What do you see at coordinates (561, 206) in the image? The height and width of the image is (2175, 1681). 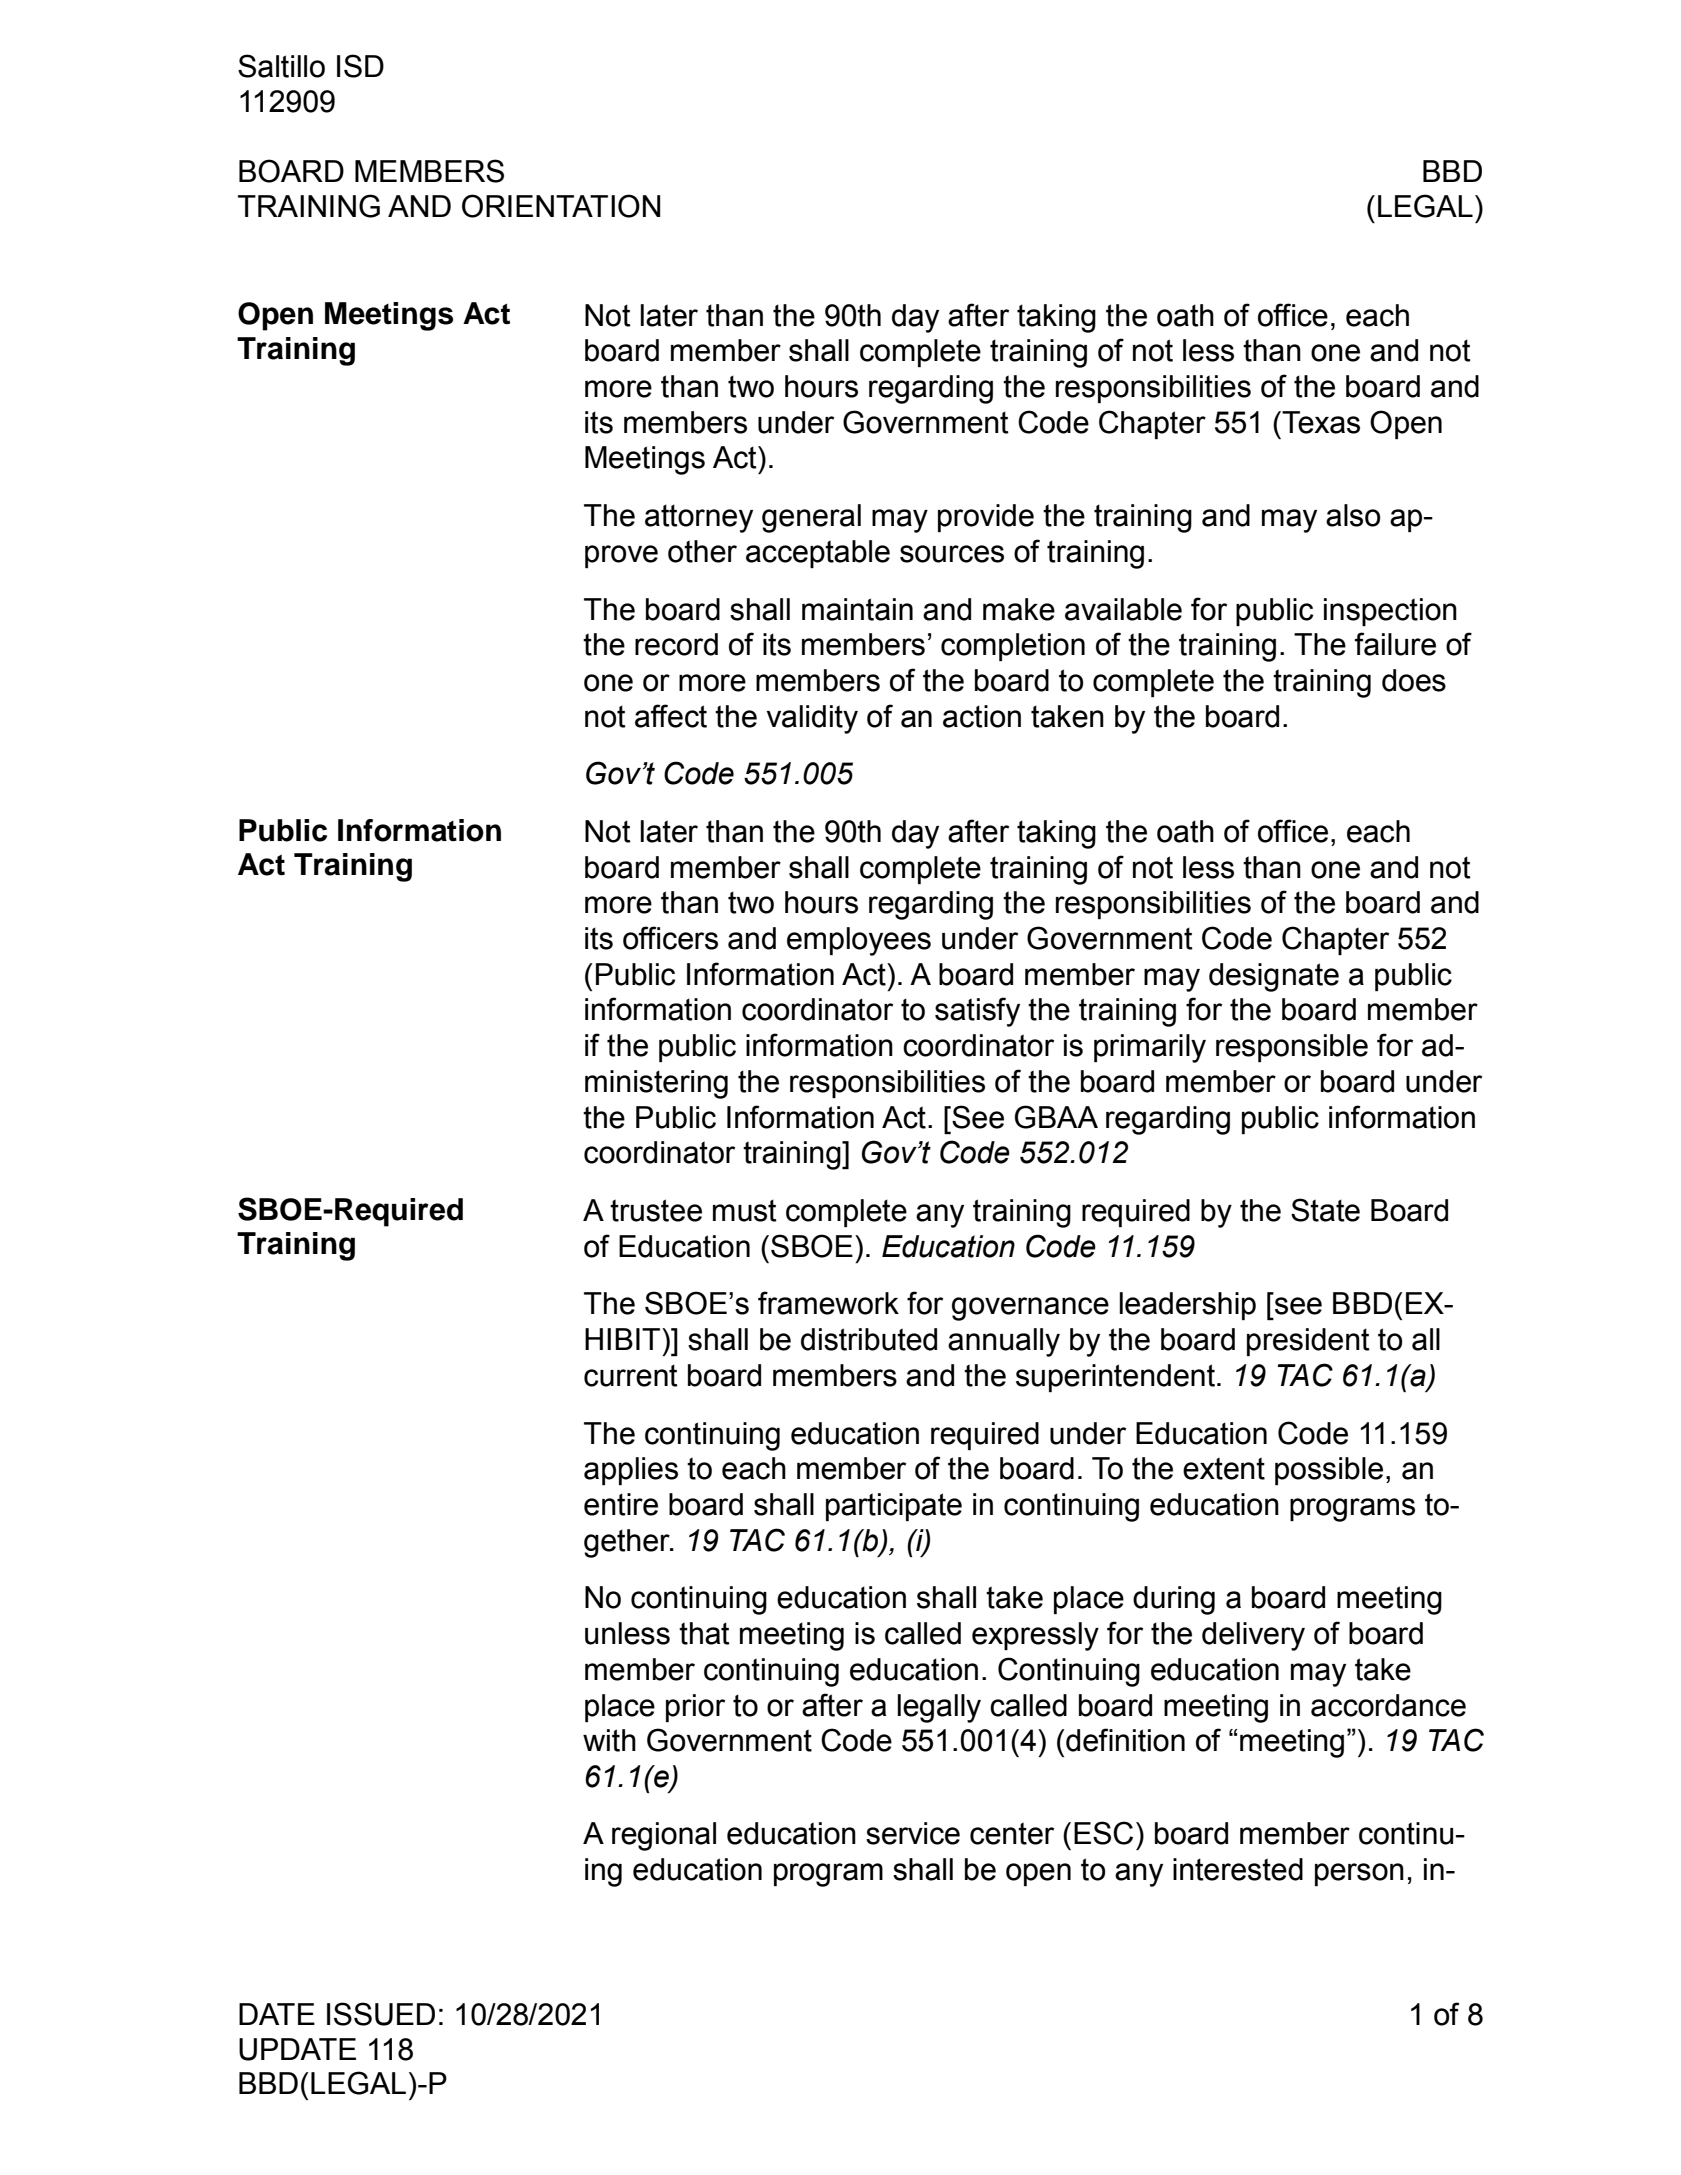 I see `ORIENTATION` at bounding box center [561, 206].
